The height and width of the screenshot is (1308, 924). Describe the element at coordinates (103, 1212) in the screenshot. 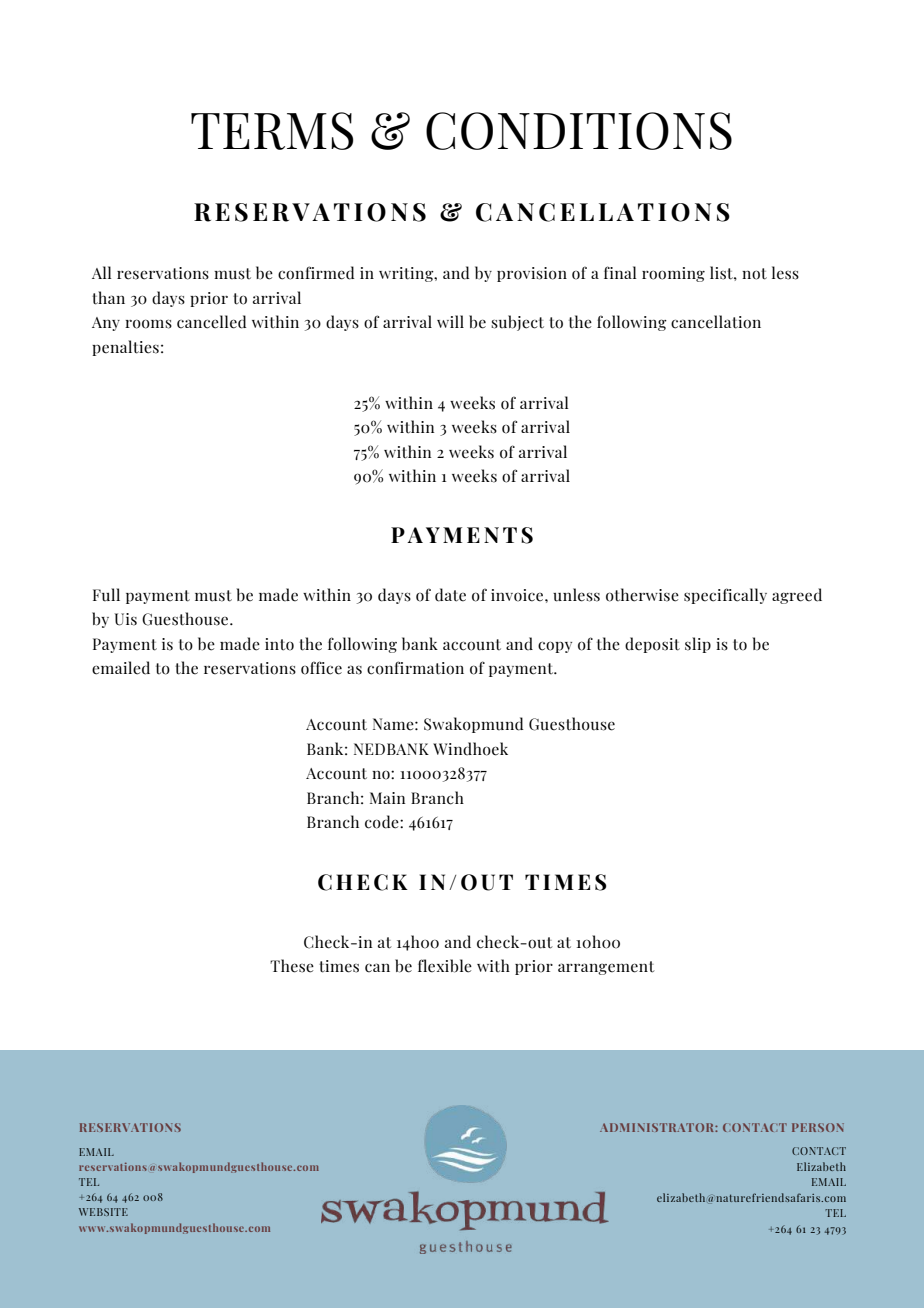

I see `WEBSITE` at that location.
